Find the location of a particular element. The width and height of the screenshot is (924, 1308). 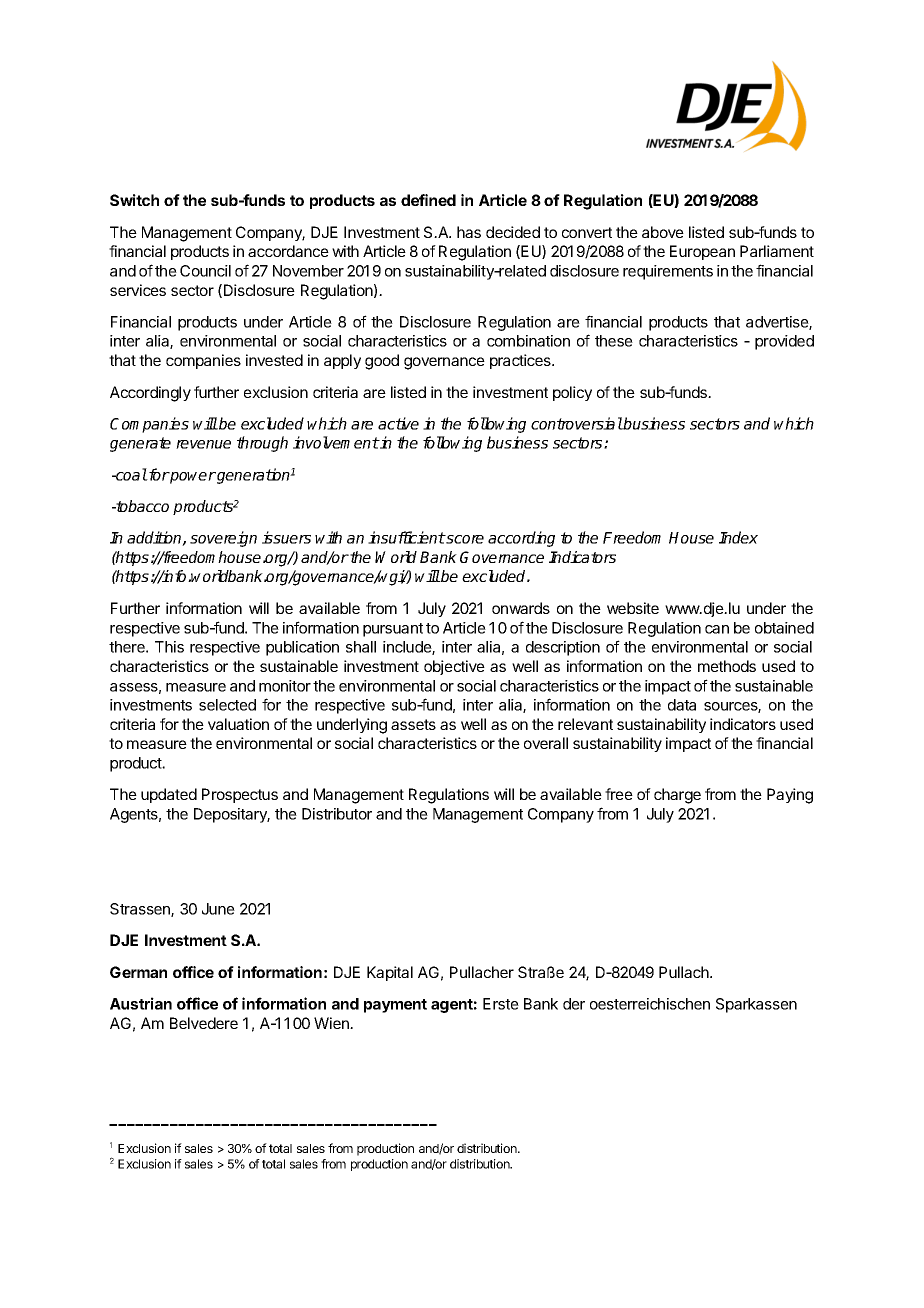

has is located at coordinates (469, 232).
